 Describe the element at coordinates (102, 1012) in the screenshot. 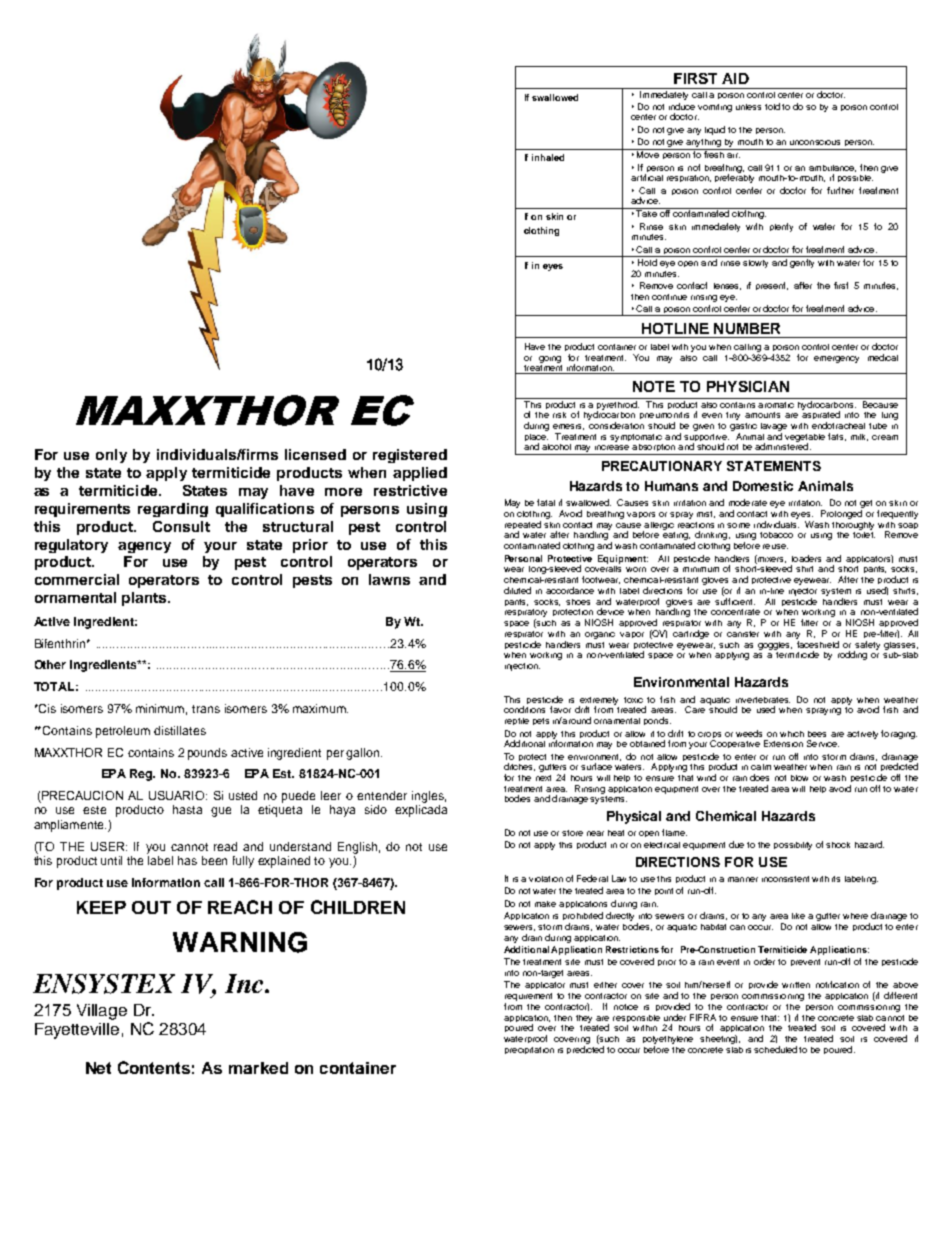

I see `Village` at that location.
